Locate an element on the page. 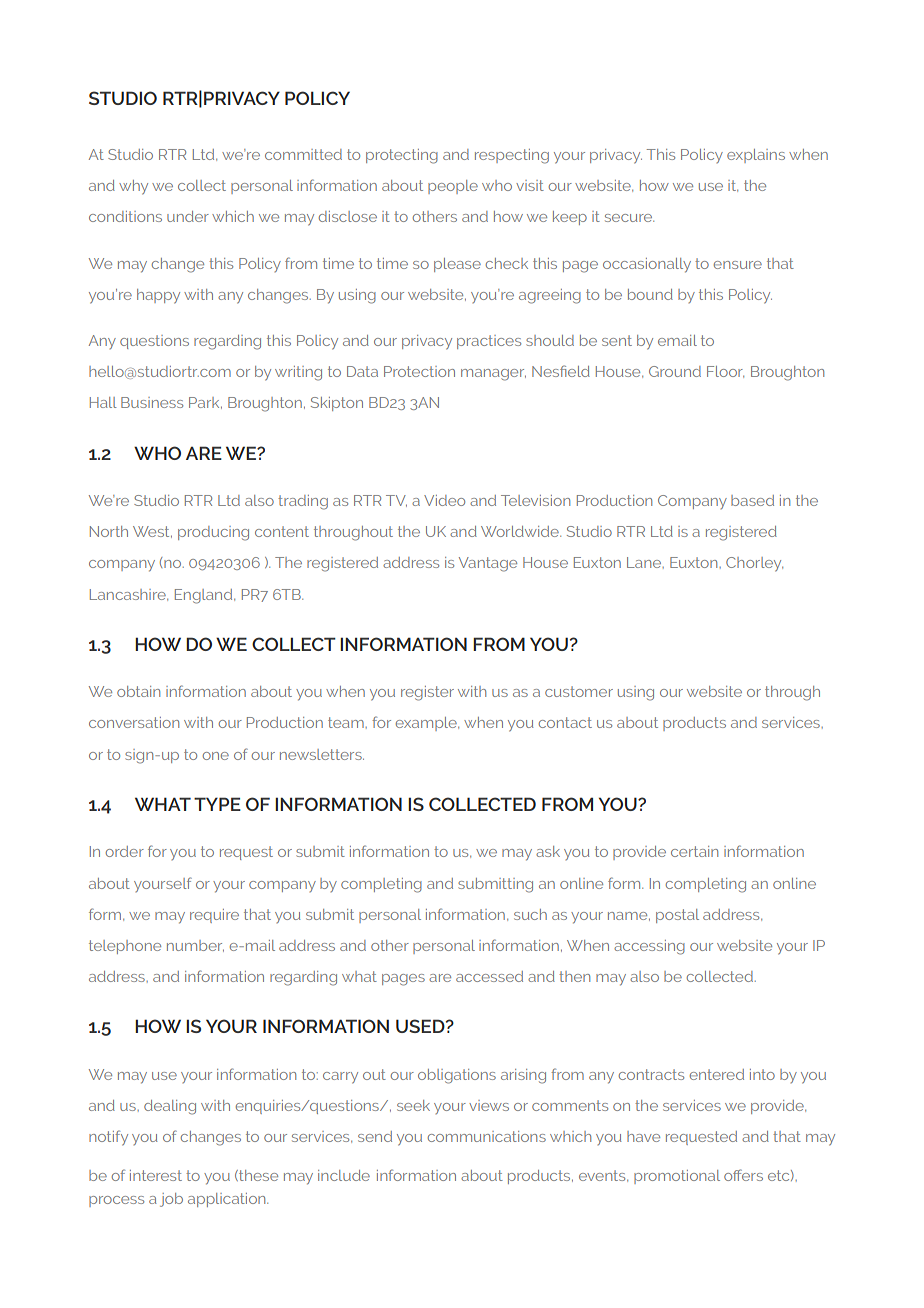  number is located at coordinates (195, 946).
